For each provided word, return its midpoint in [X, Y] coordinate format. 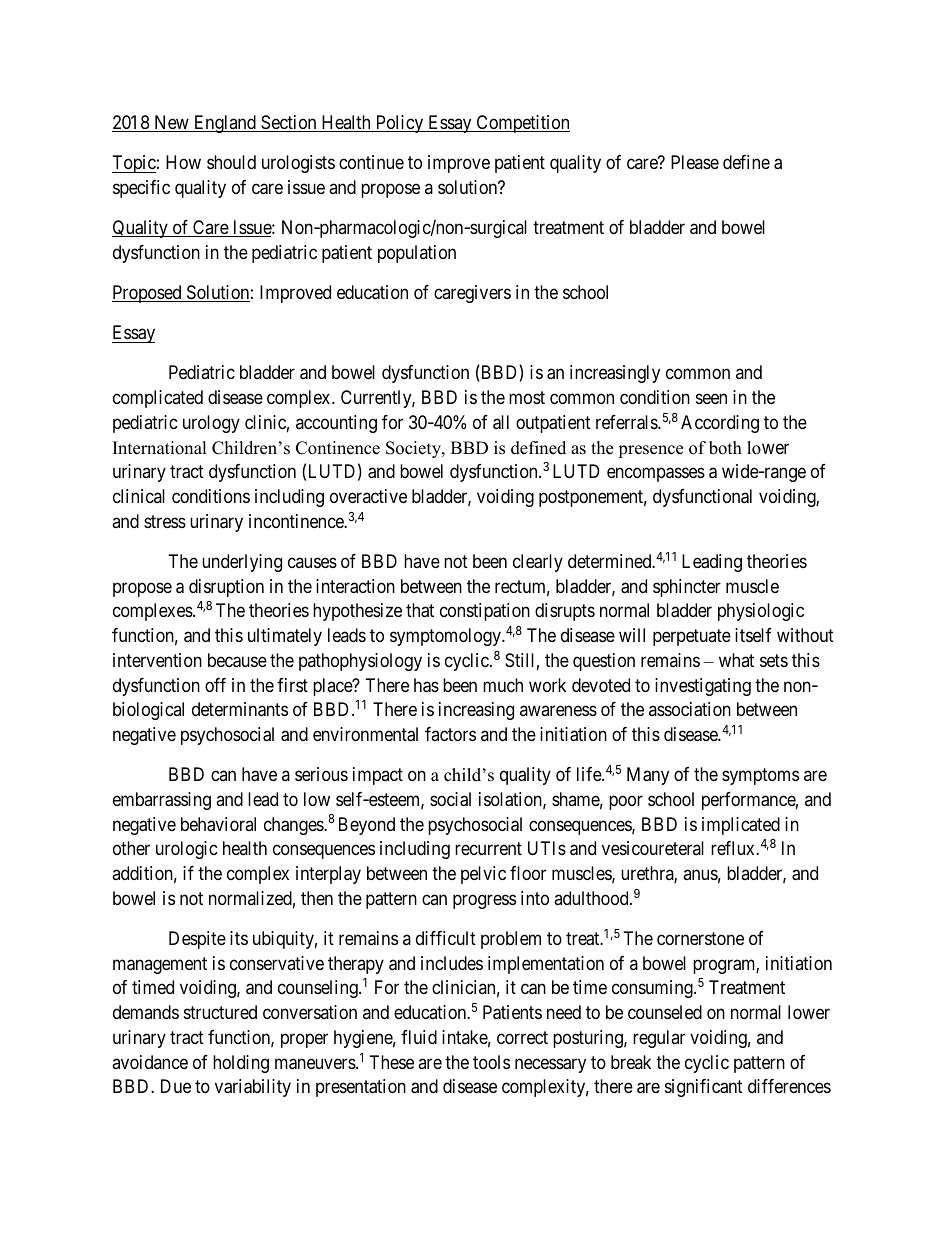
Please [695, 162]
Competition [522, 124]
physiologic [761, 612]
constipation [485, 612]
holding [241, 1064]
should [231, 162]
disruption [226, 588]
